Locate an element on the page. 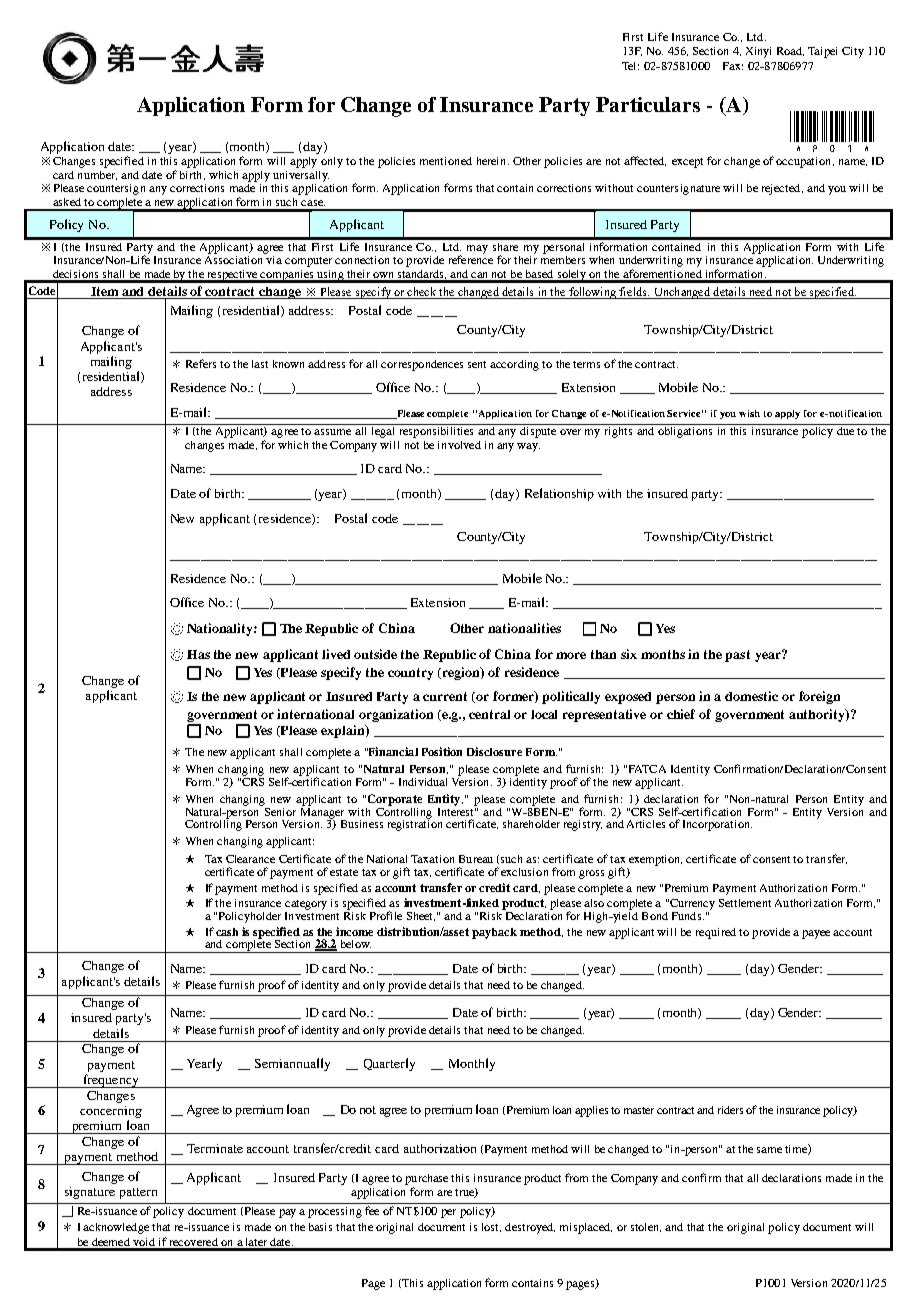  Road is located at coordinates (790, 51).
